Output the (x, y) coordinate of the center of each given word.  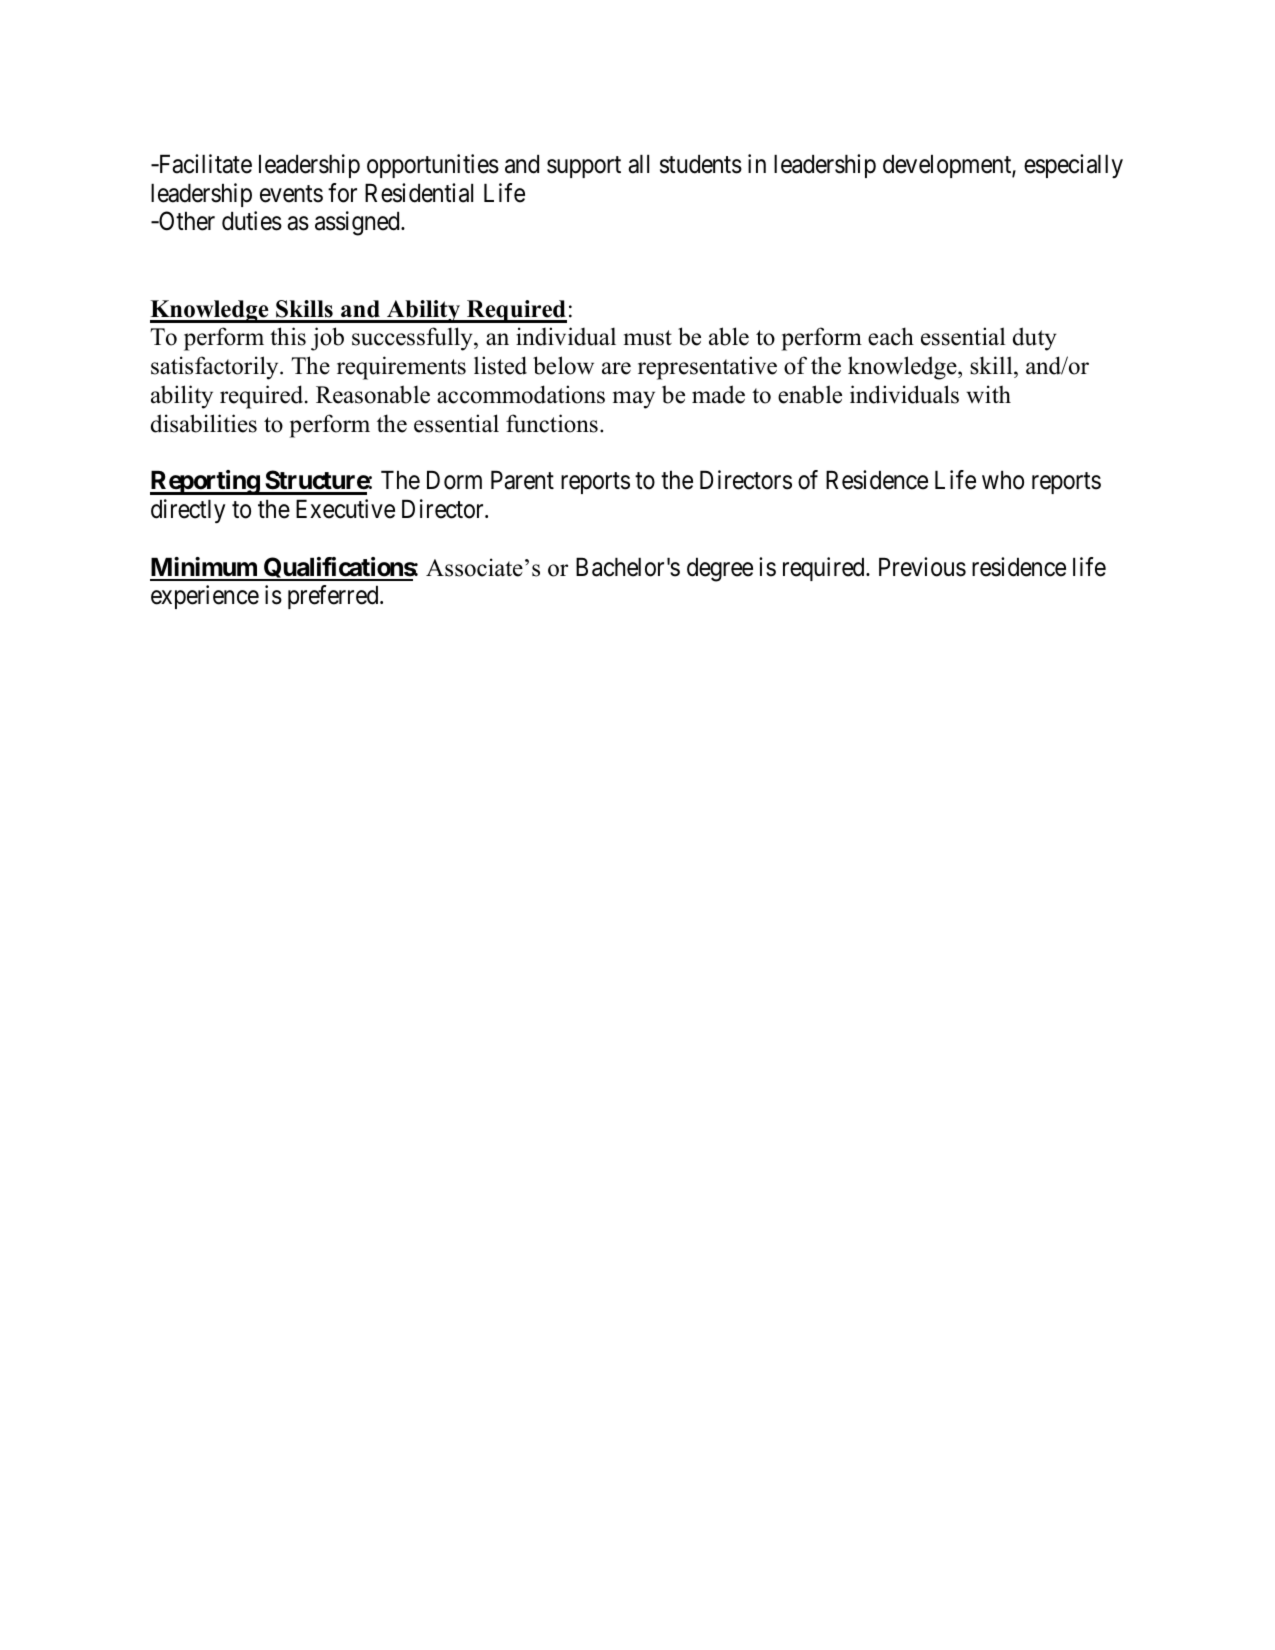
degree (720, 570)
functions (552, 423)
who (1003, 480)
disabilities (204, 423)
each (891, 336)
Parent (522, 480)
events (291, 194)
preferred (334, 597)
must (648, 338)
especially (1073, 166)
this (288, 336)
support (584, 167)
